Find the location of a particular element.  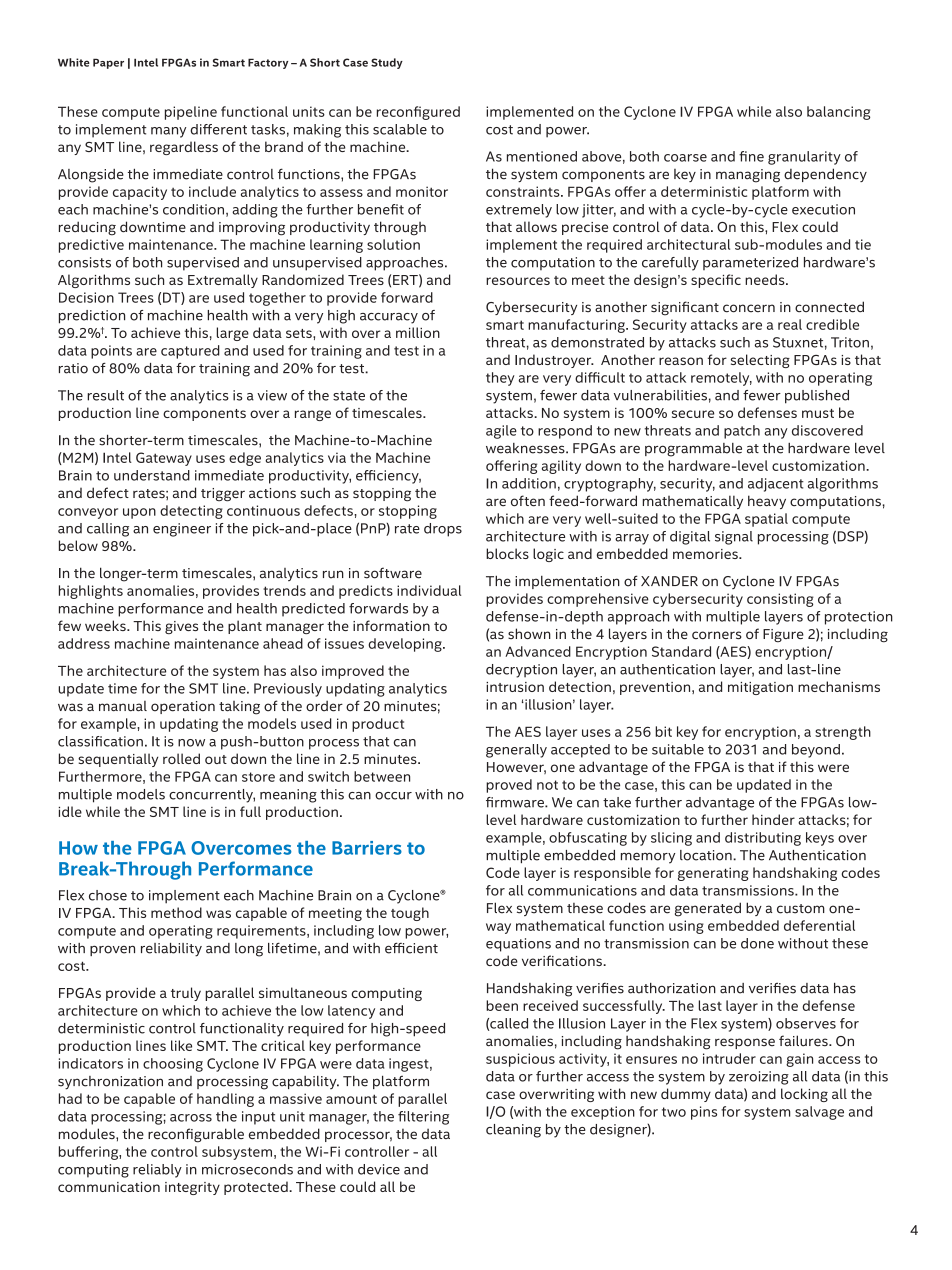

selecting is located at coordinates (760, 361).
